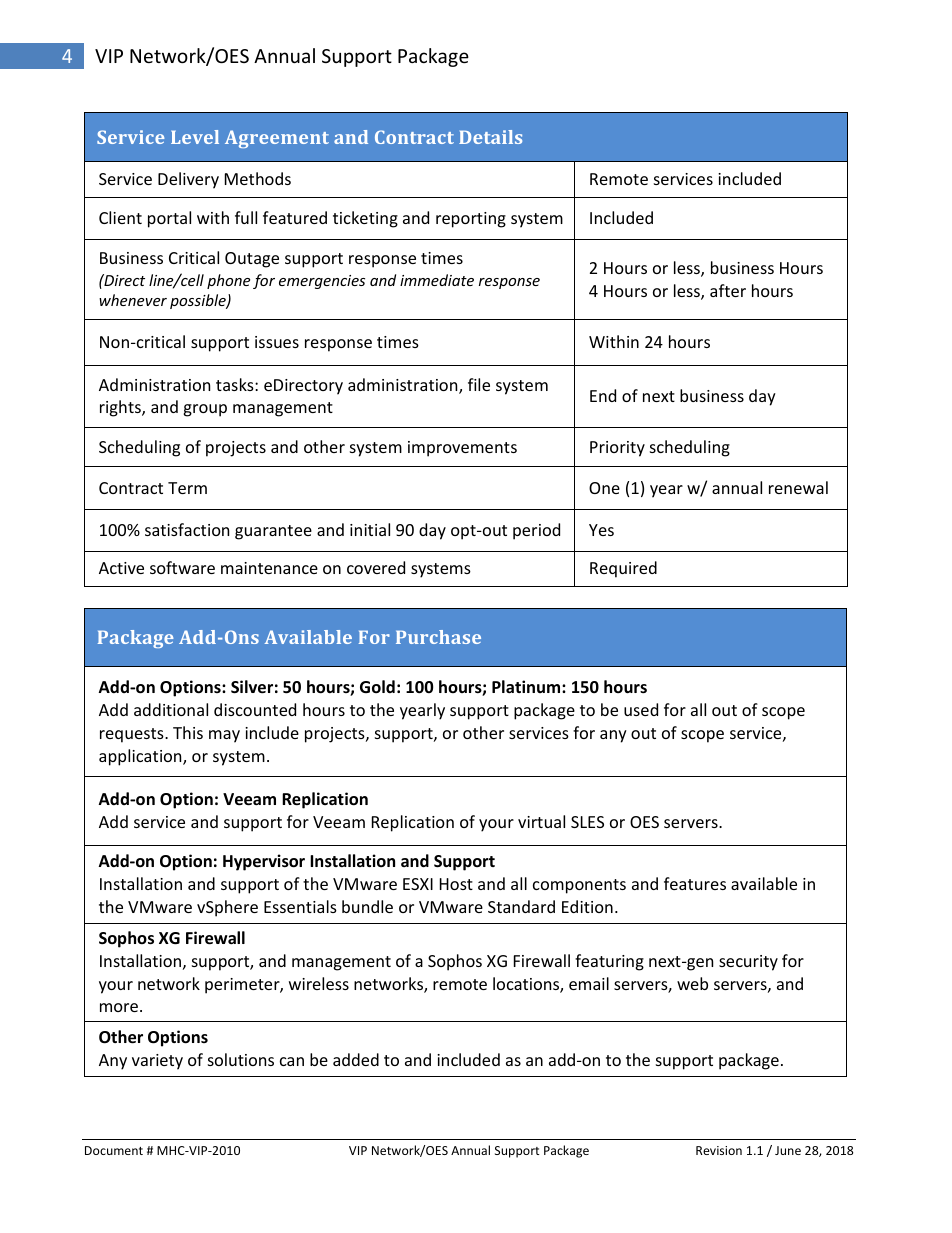 This screenshot has height=1233, width=952. What do you see at coordinates (641, 709) in the screenshot?
I see `used` at bounding box center [641, 709].
